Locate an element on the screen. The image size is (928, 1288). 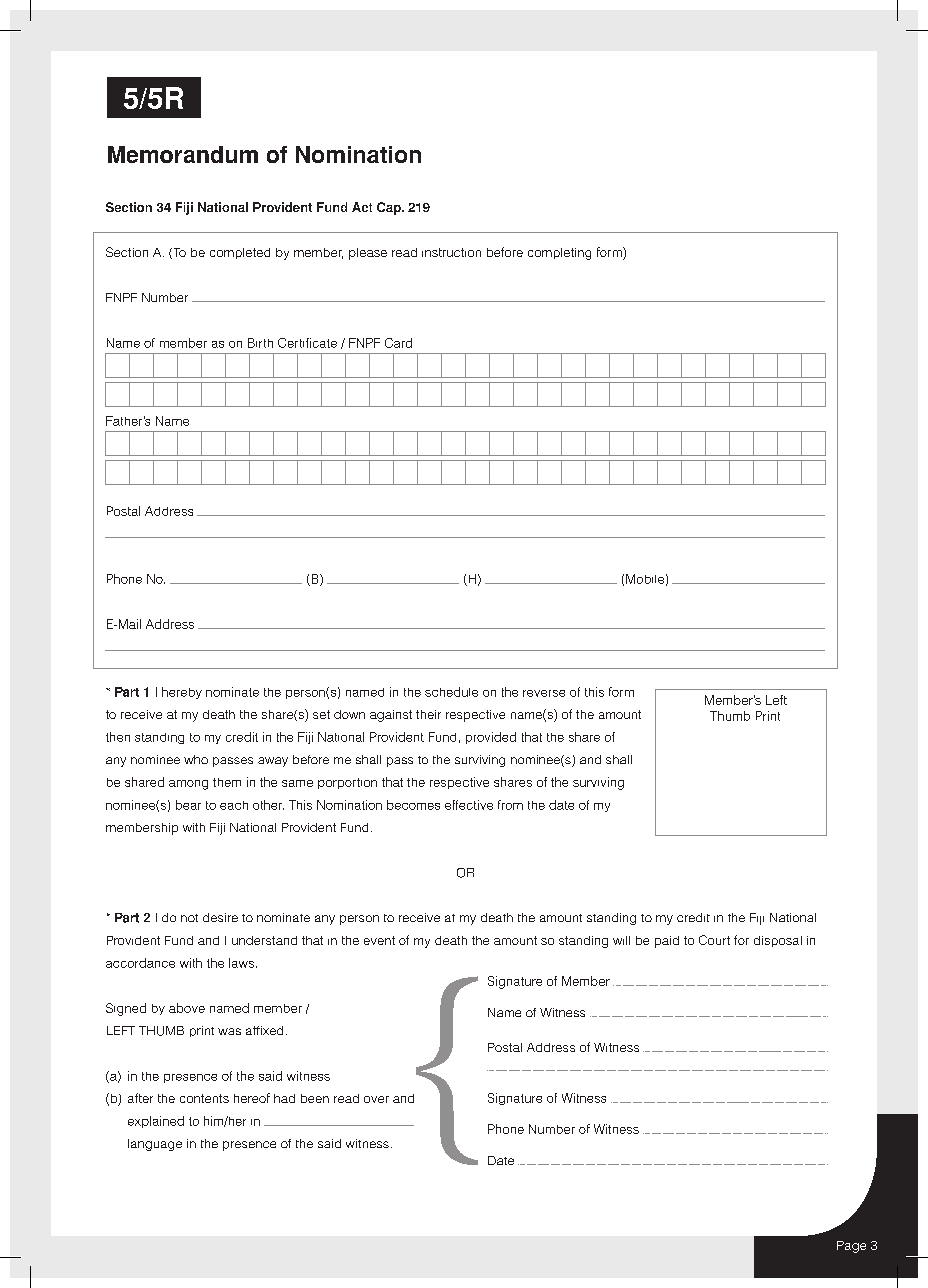
Memorandum is located at coordinates (183, 154).
